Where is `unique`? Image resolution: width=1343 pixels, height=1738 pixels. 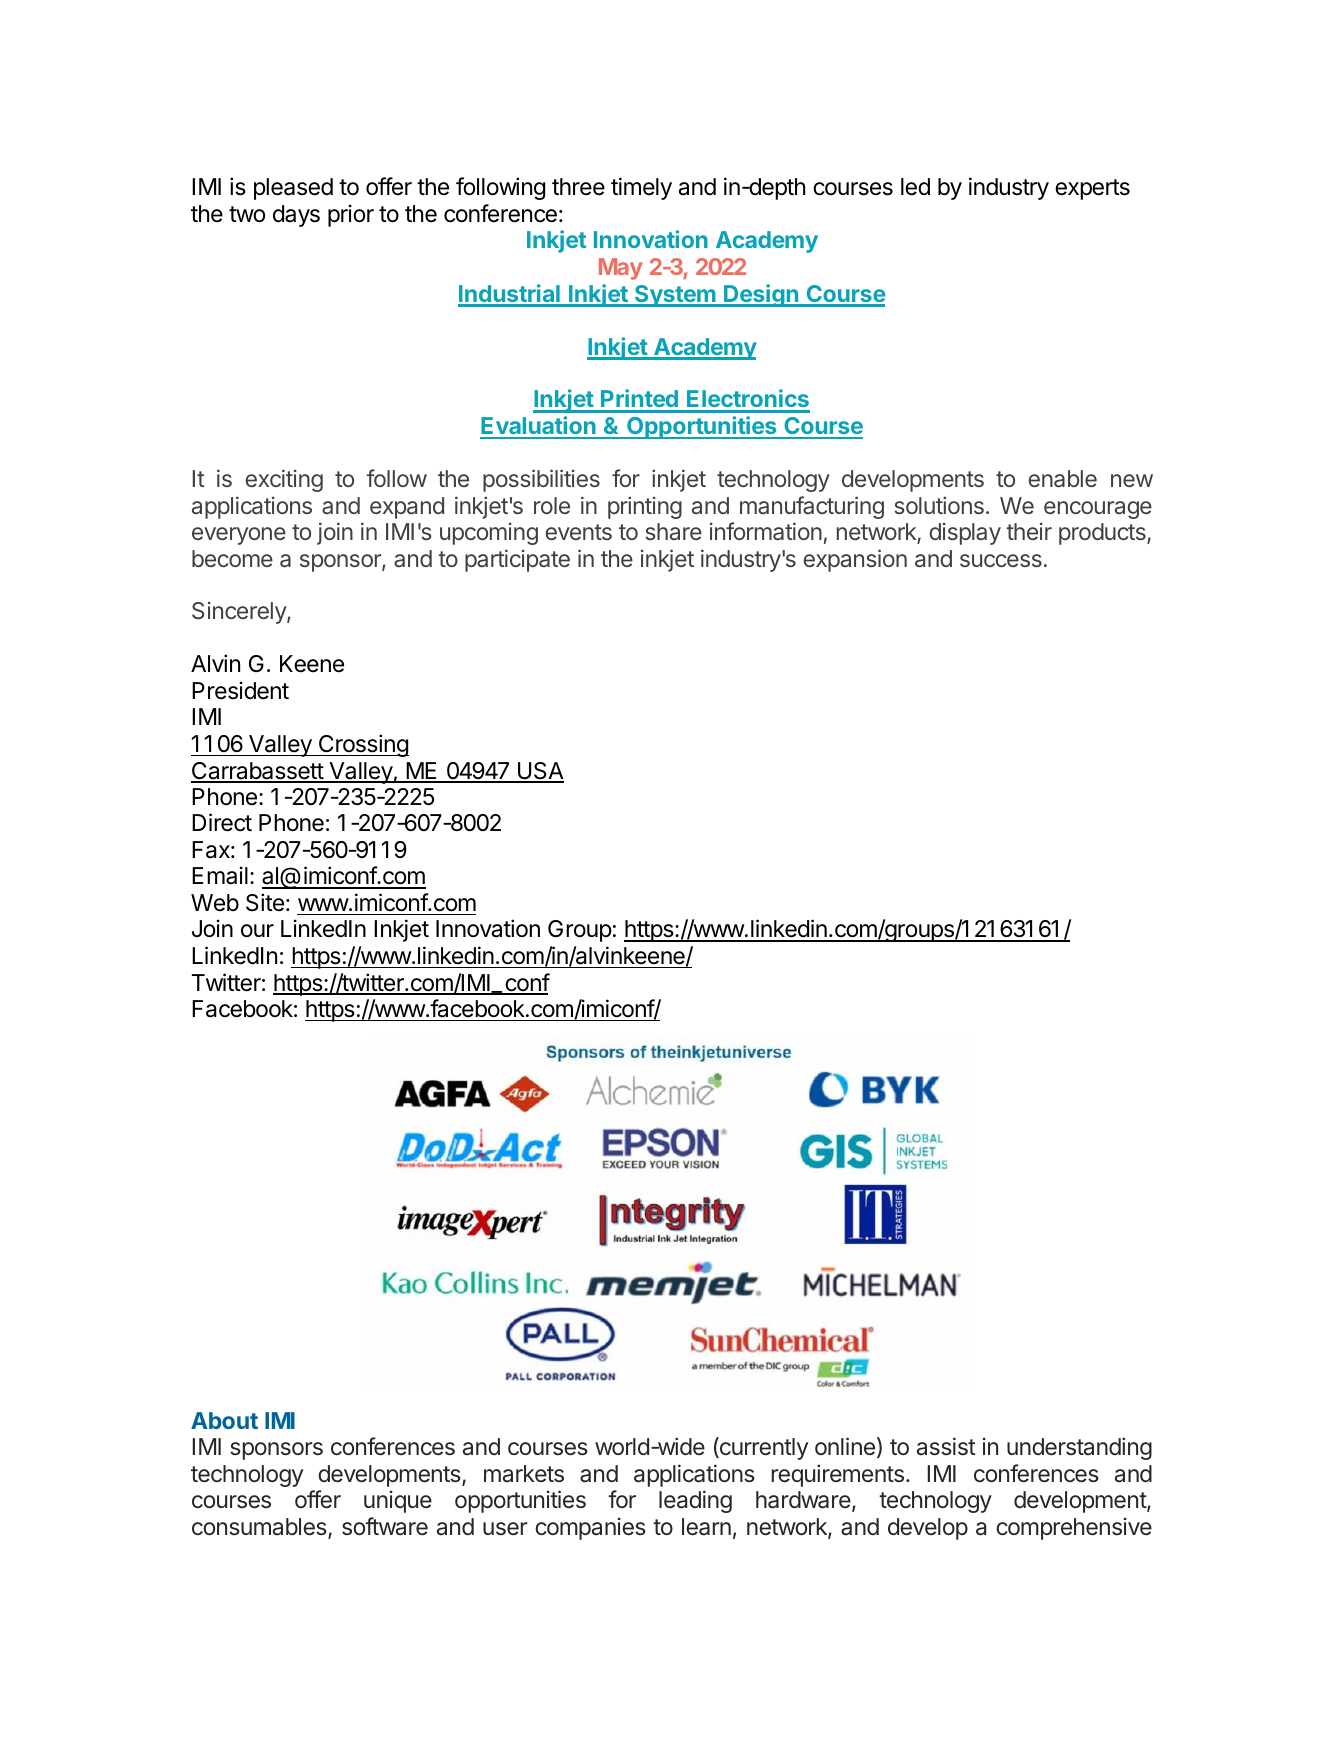 unique is located at coordinates (398, 1501).
